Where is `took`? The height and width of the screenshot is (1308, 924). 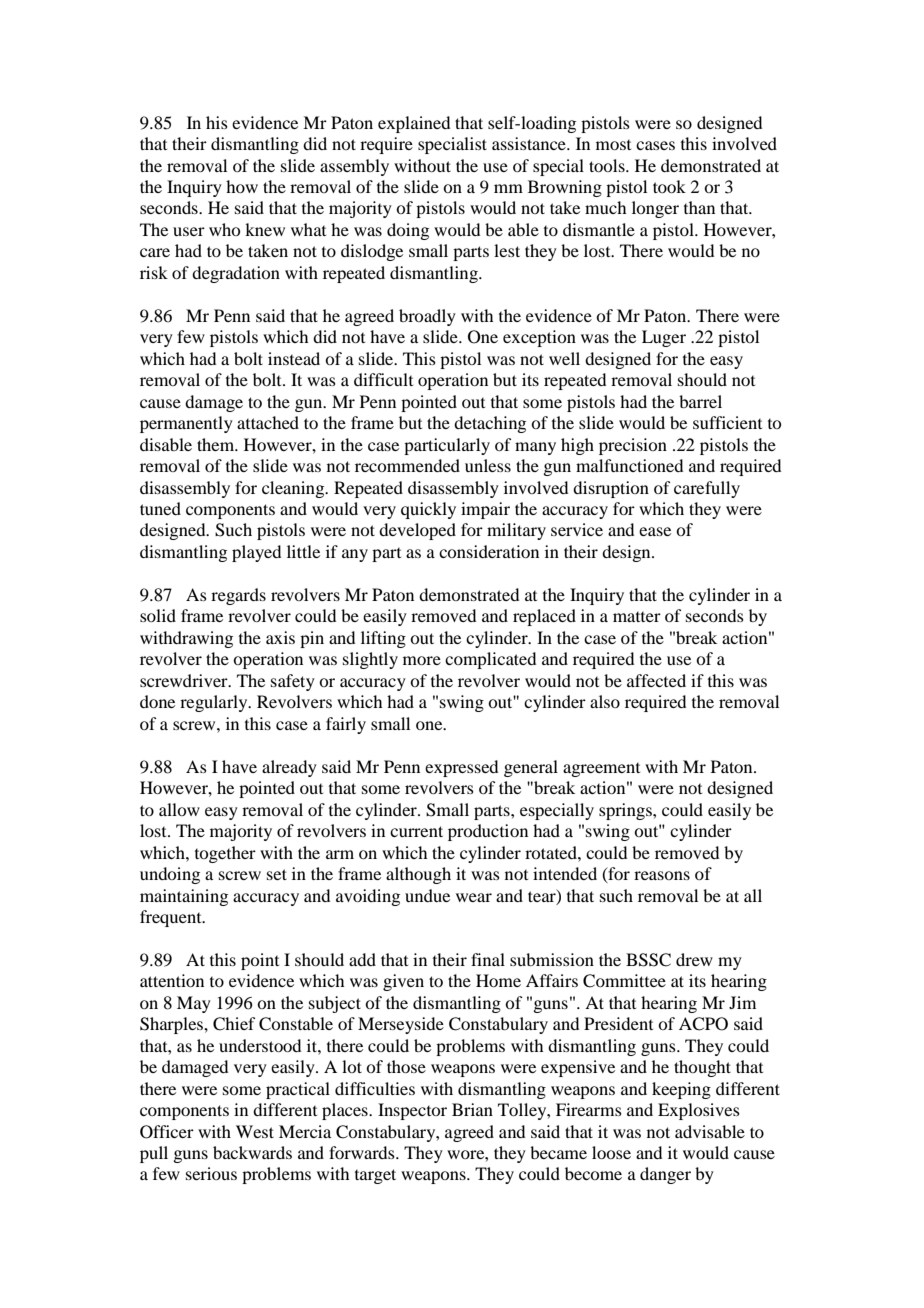 took is located at coordinates (669, 186).
